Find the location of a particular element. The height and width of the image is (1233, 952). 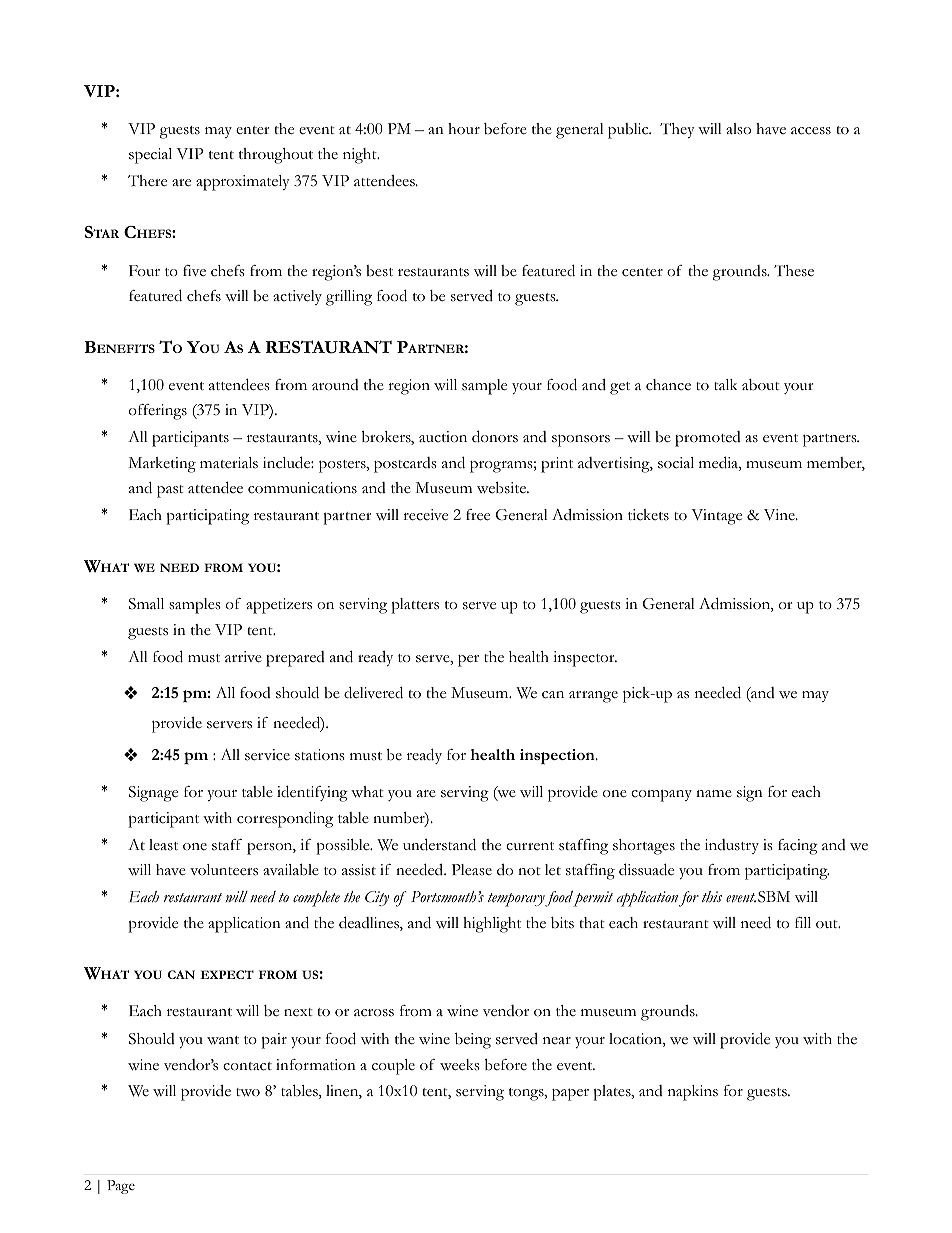

offerings is located at coordinates (158, 412).
